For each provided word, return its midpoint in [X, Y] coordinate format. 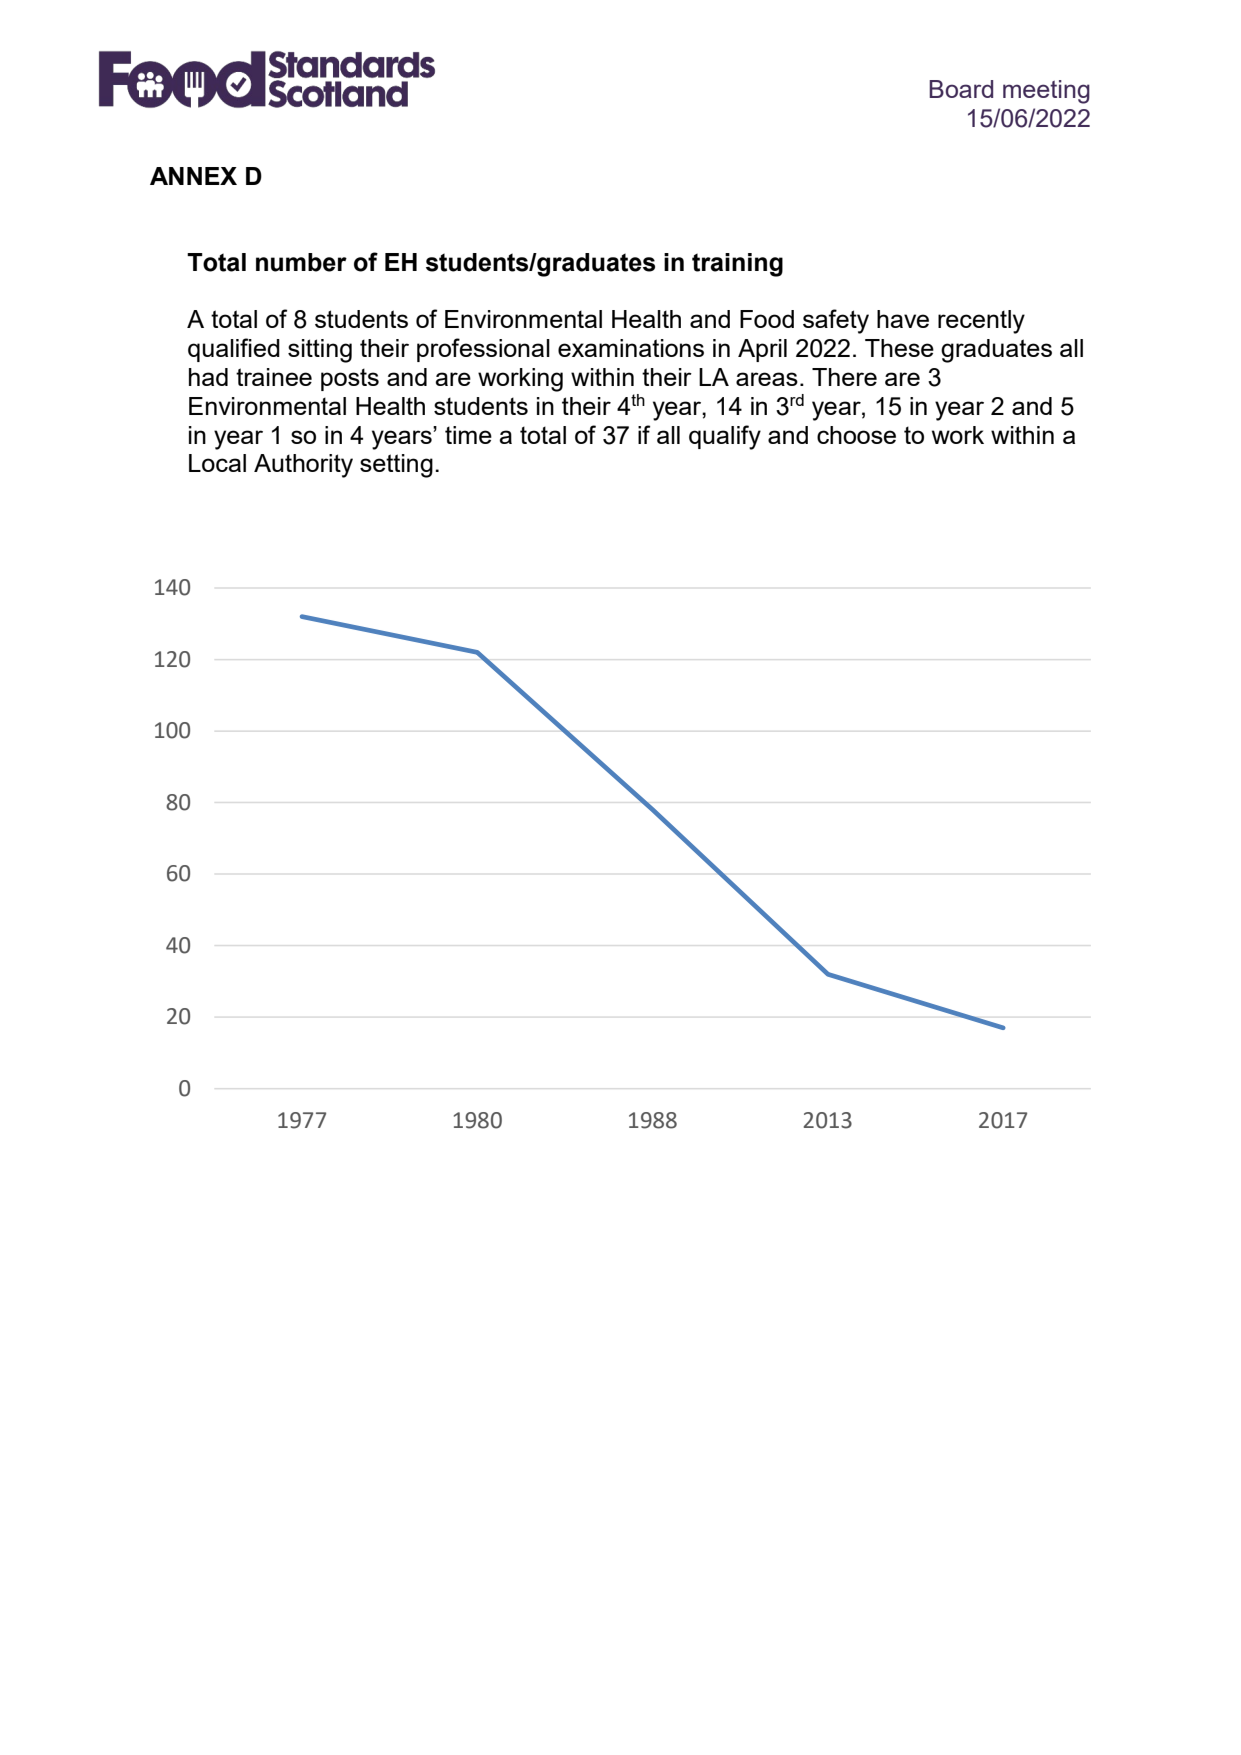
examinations [631, 348]
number [301, 262]
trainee [274, 377]
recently [981, 322]
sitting [320, 351]
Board [961, 89]
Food [767, 319]
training [737, 265]
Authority [303, 466]
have [903, 319]
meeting [1046, 92]
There [844, 377]
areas [767, 379]
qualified [234, 350]
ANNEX [193, 176]
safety [836, 321]
